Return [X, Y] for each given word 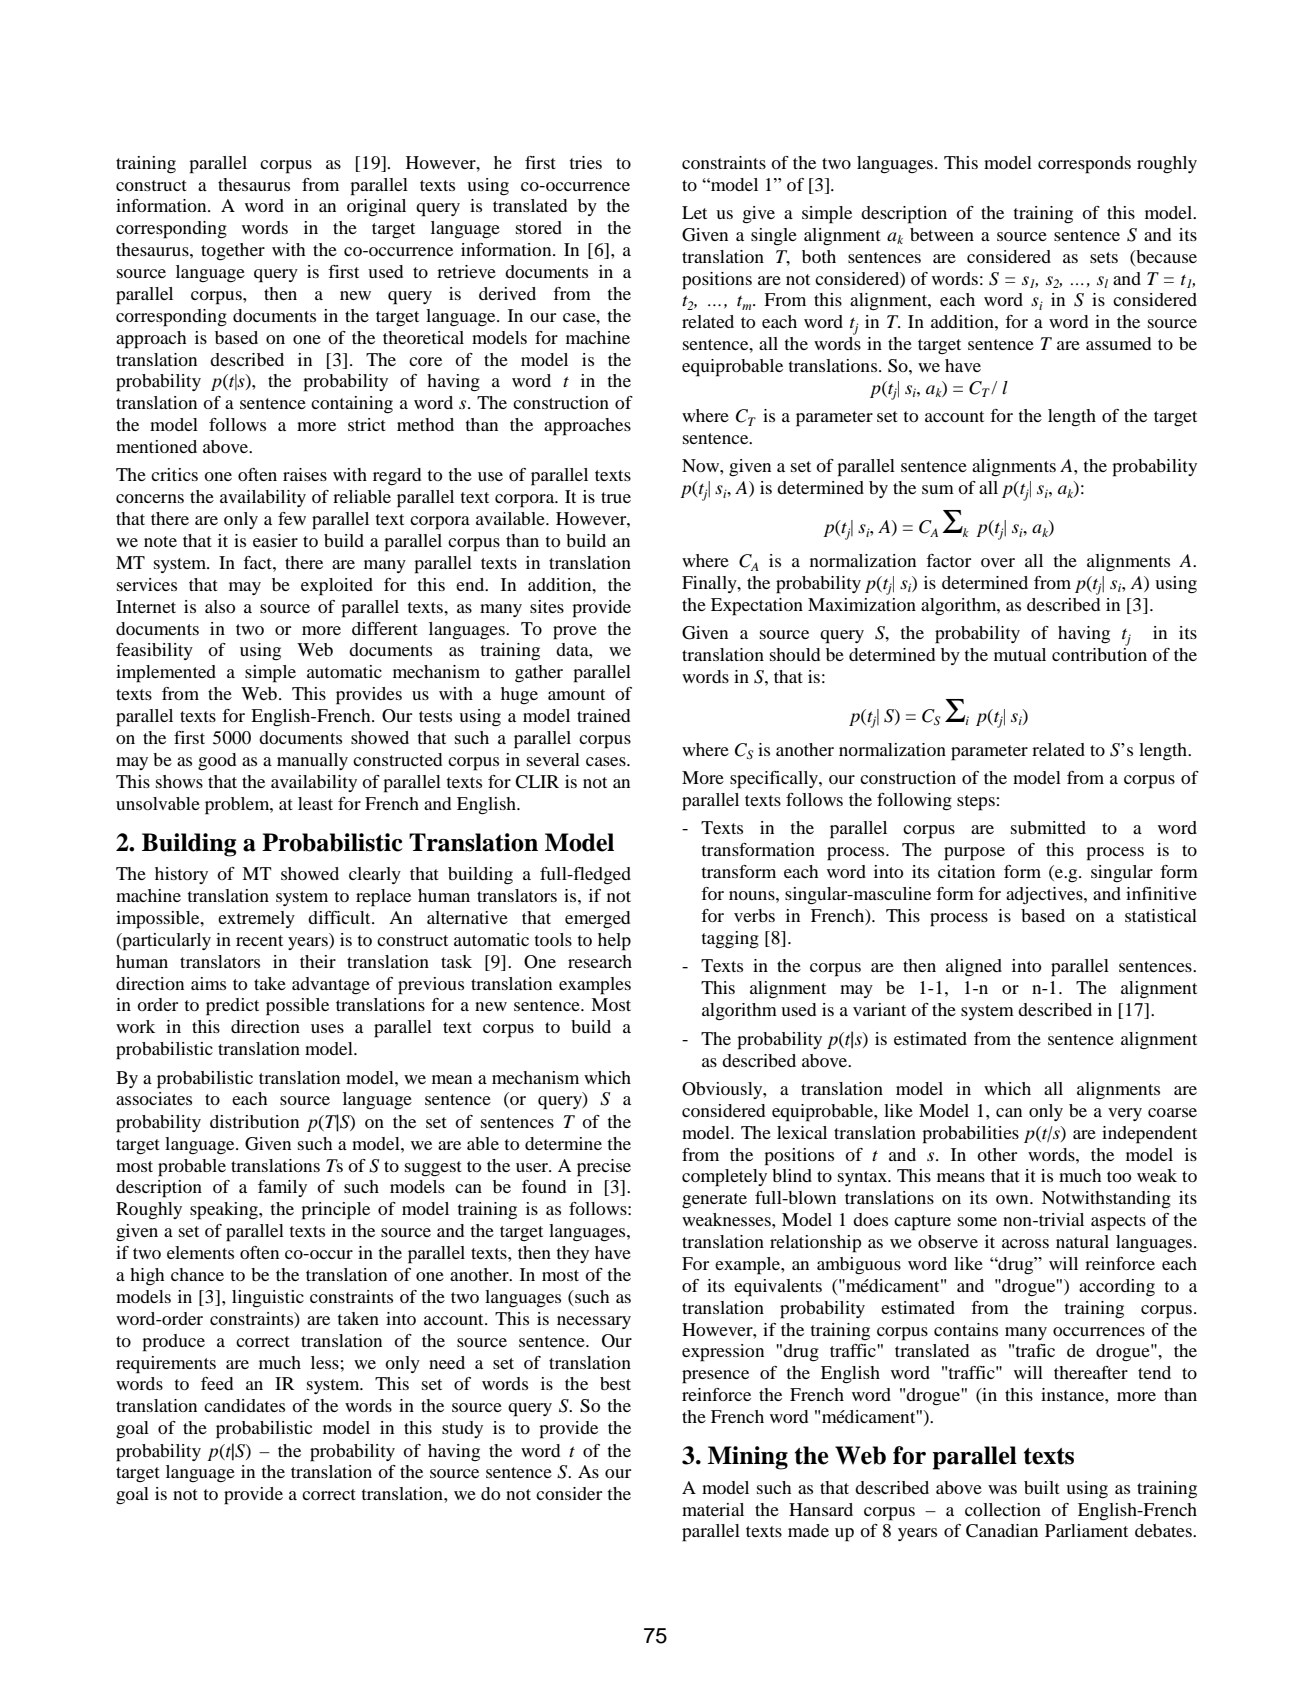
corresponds [1084, 165]
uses [327, 1028]
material [713, 1509]
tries [586, 162]
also [220, 606]
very [1125, 1114]
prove [575, 633]
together [233, 252]
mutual [1020, 654]
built [1042, 1487]
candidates [244, 1405]
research [600, 961]
